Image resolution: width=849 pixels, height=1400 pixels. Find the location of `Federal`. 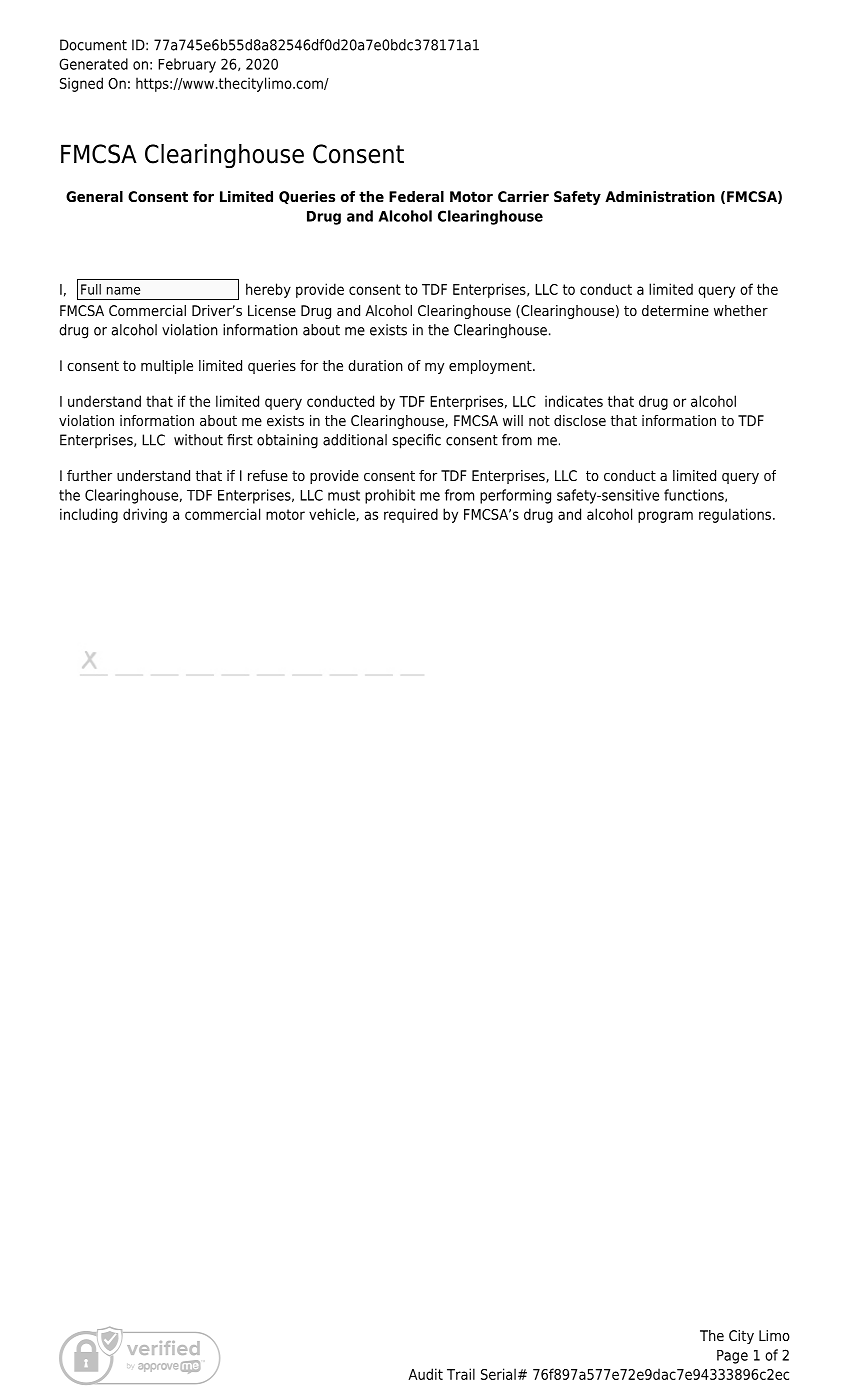

Federal is located at coordinates (416, 196).
